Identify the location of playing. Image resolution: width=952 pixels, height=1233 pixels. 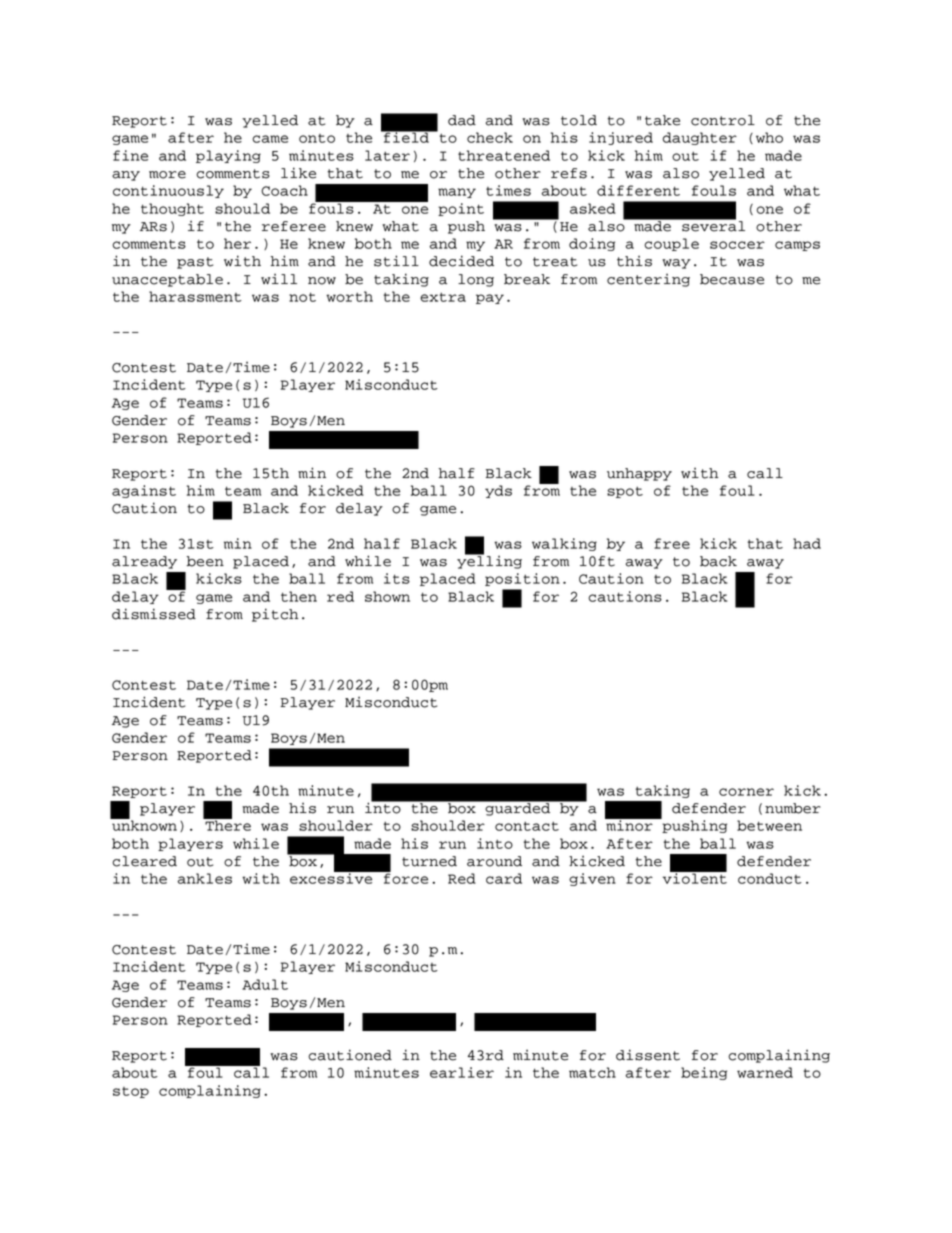
(228, 156).
